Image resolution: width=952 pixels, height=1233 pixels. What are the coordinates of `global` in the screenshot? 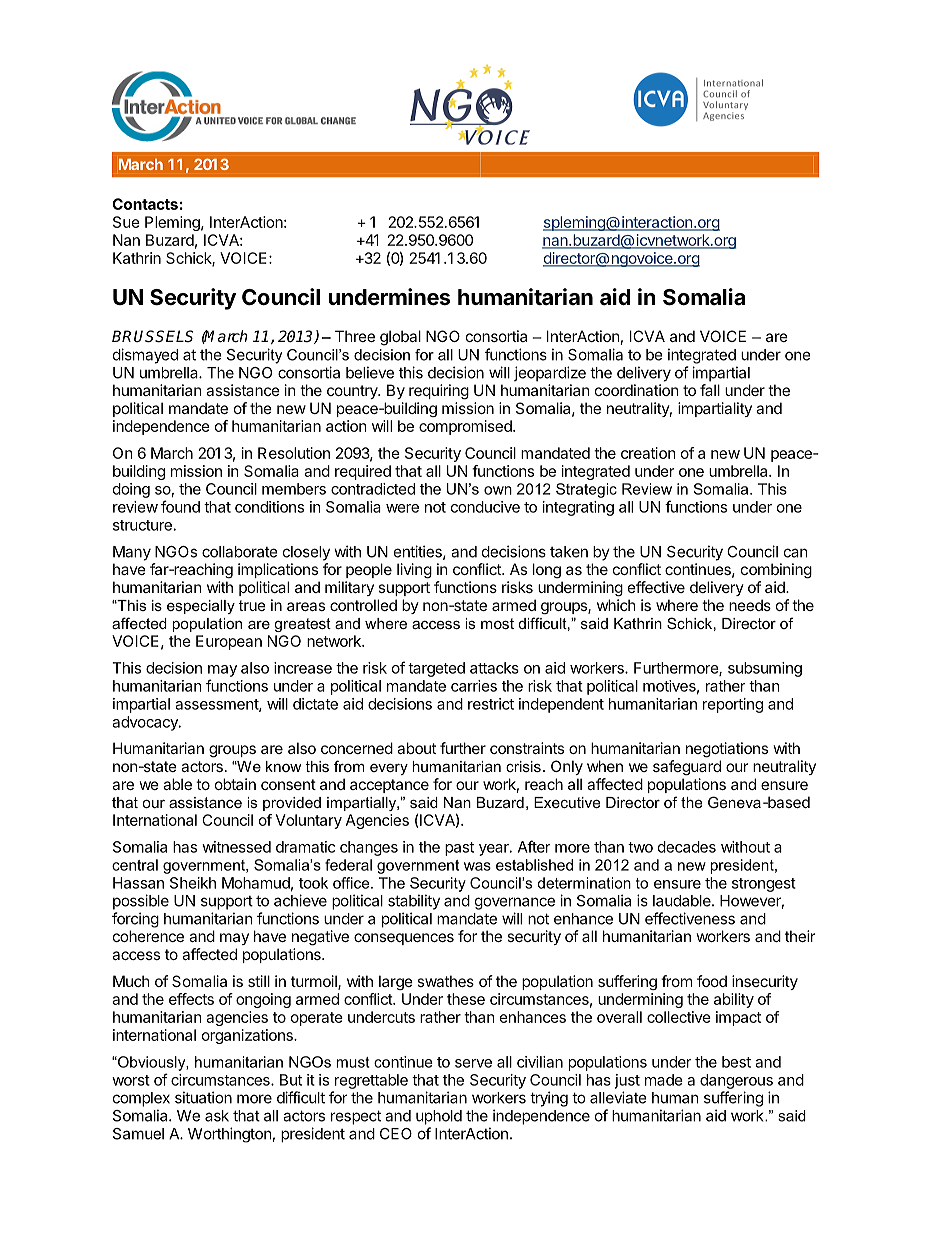 It's located at (400, 338).
